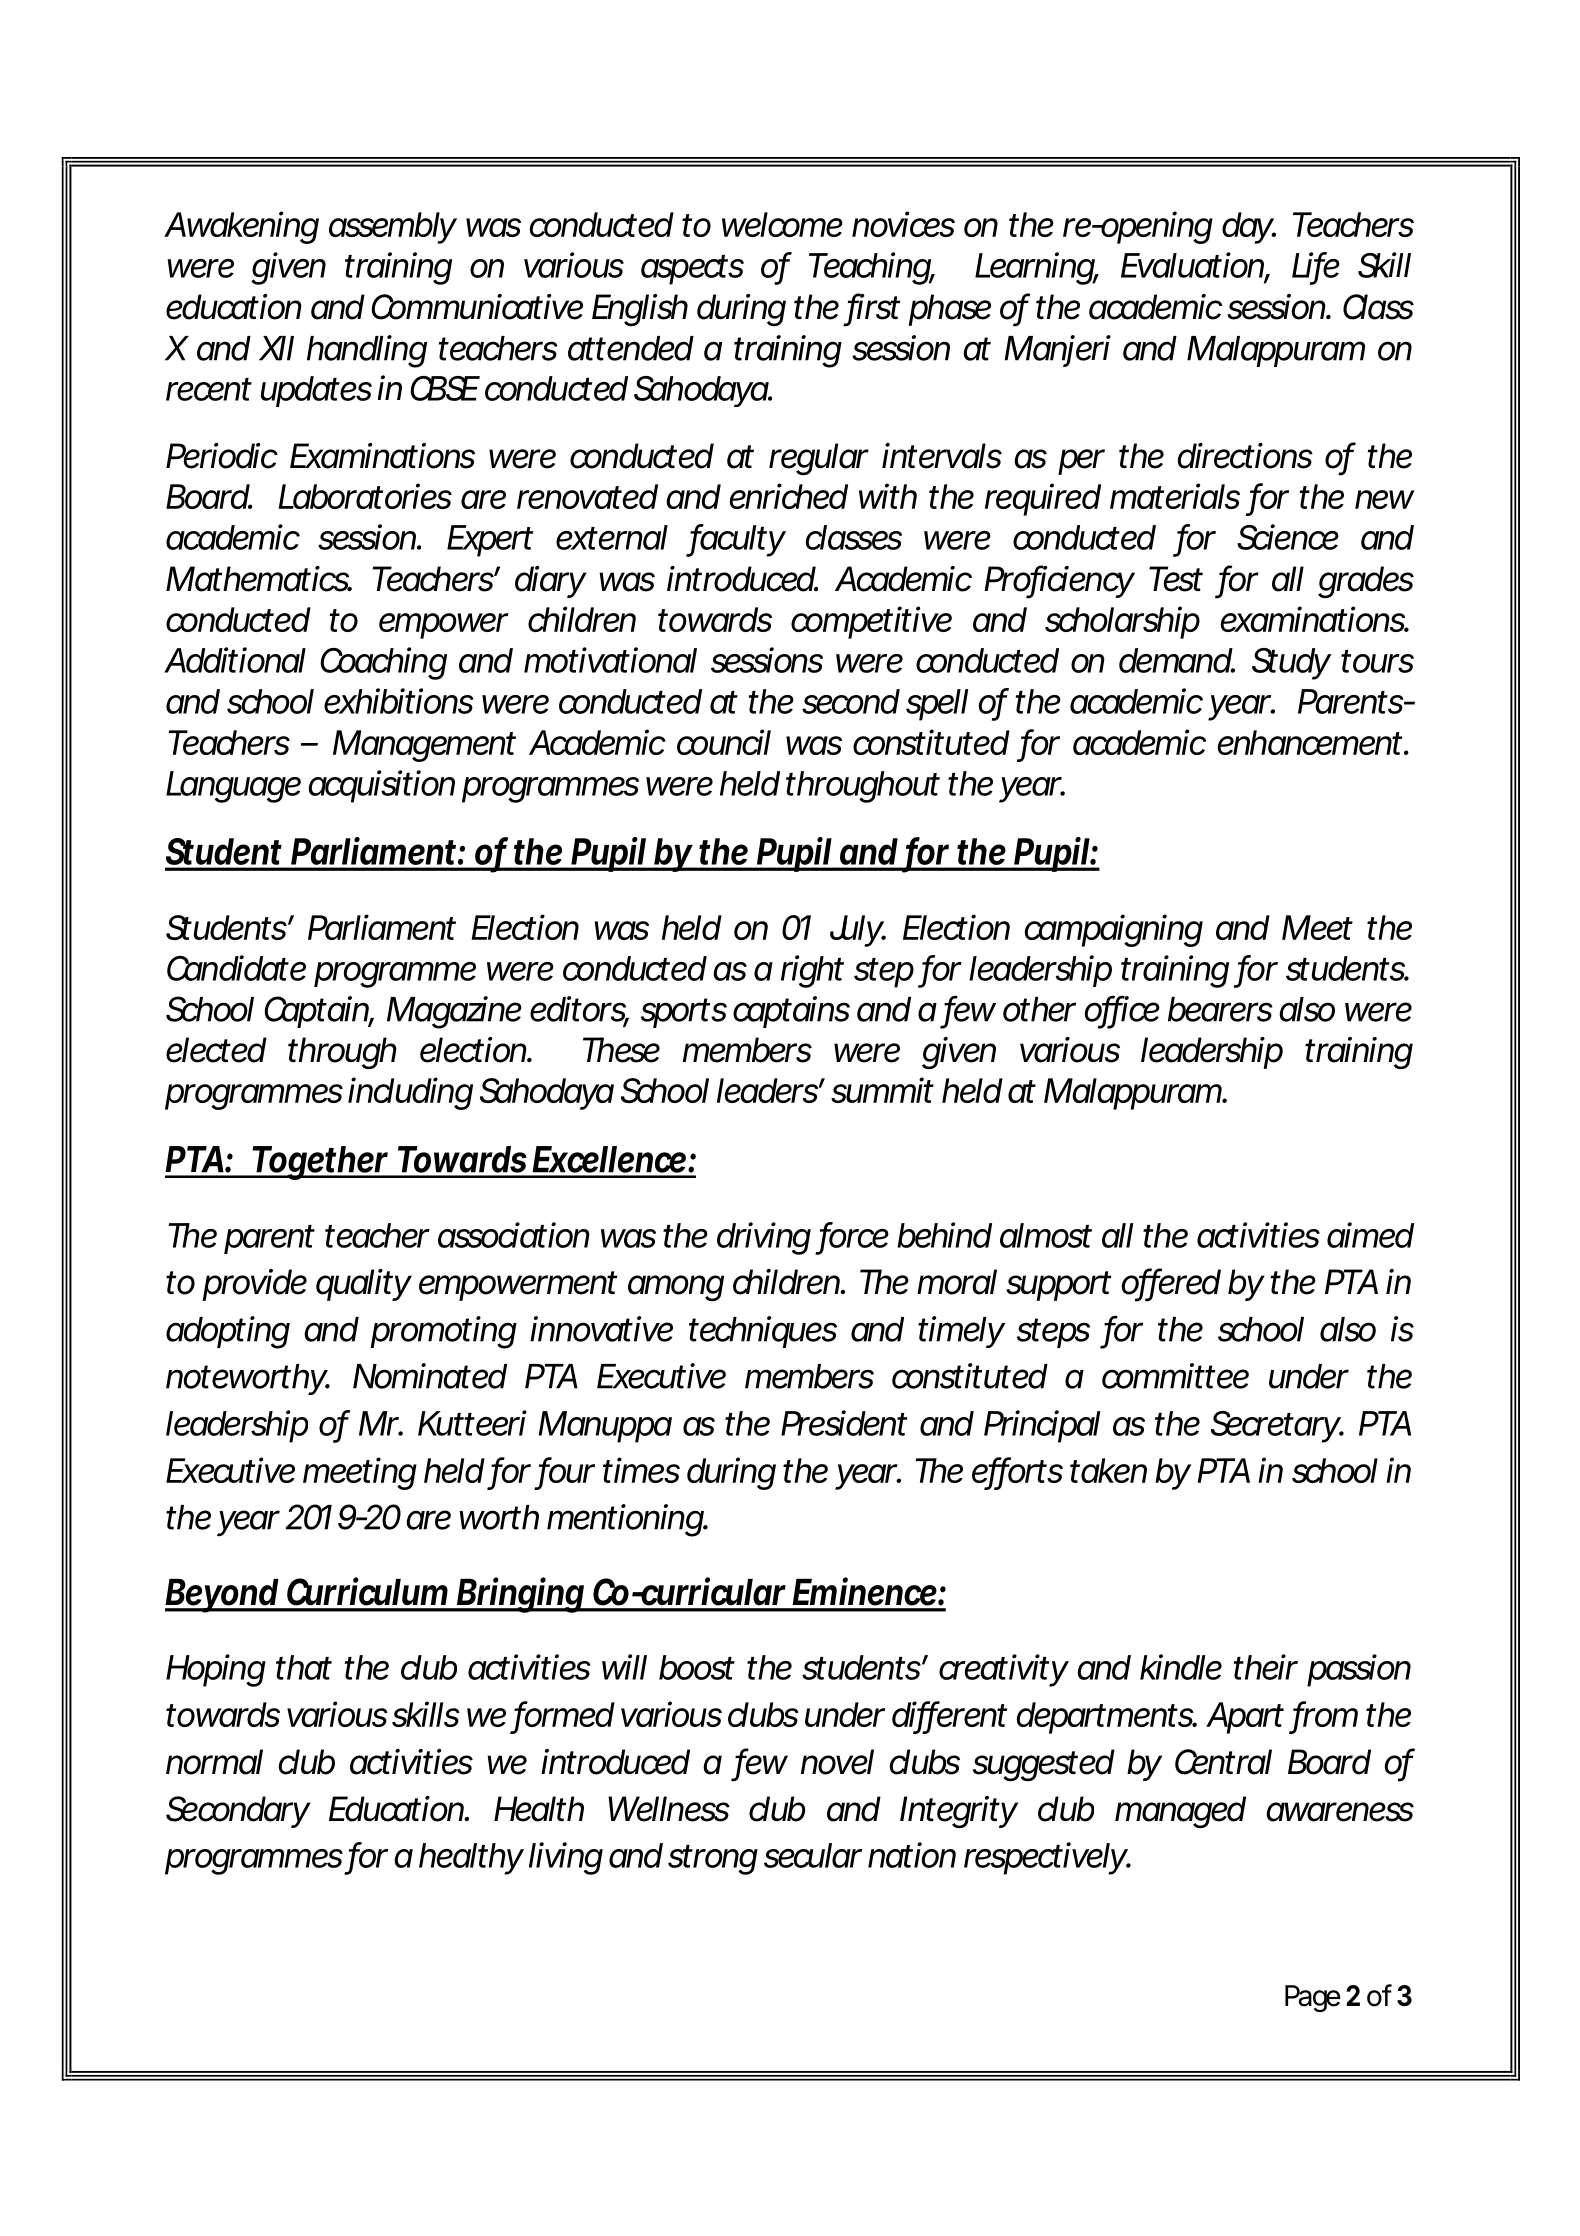  I want to click on taken, so click(1108, 1470).
